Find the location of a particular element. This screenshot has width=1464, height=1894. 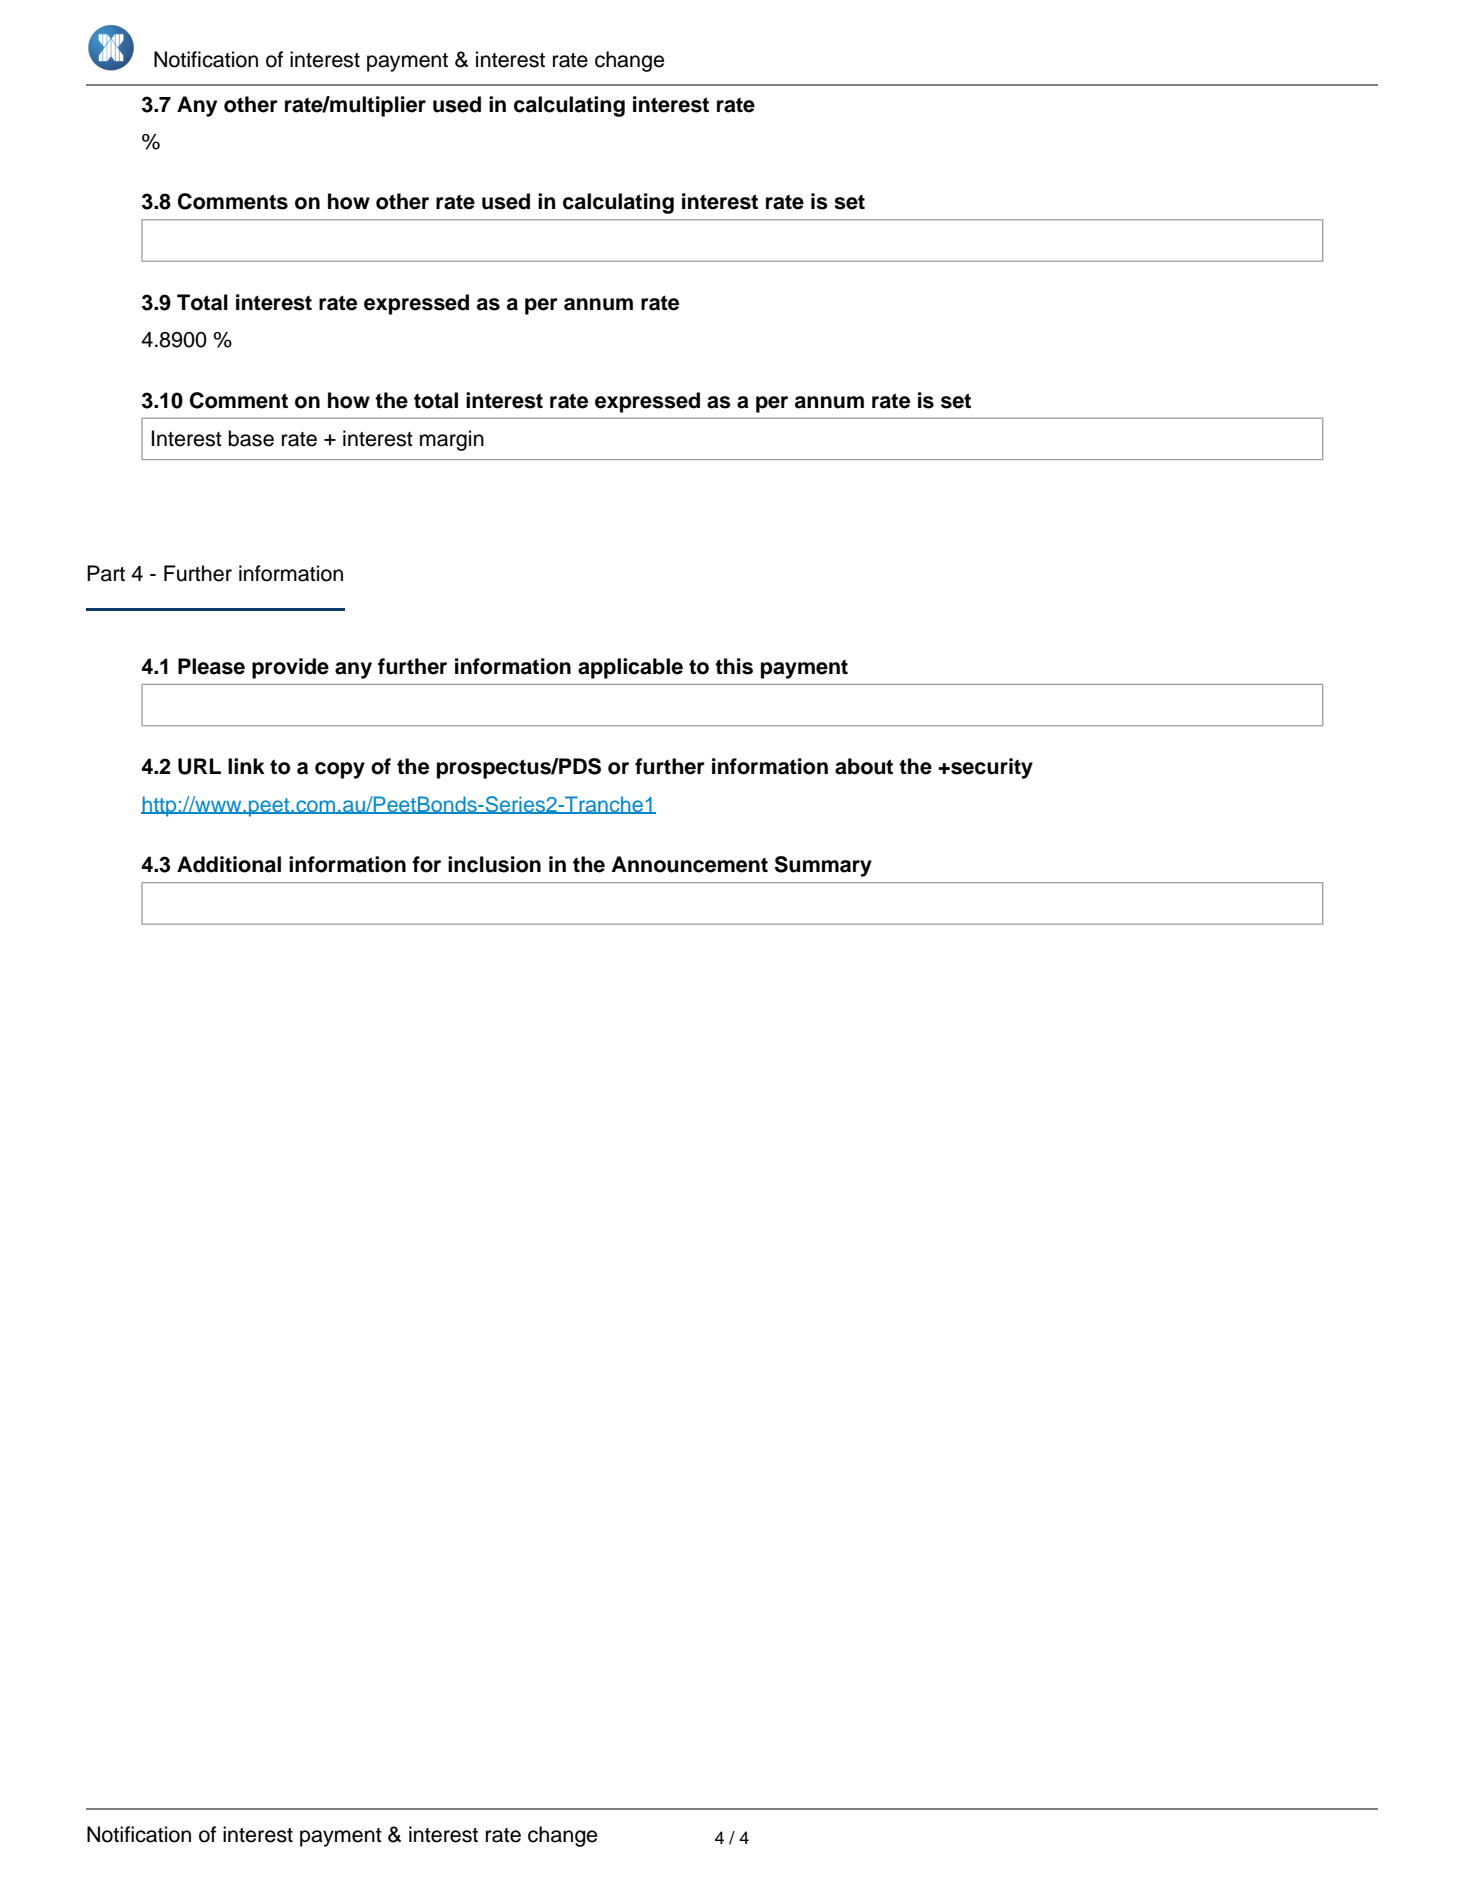

applicable is located at coordinates (630, 668).
